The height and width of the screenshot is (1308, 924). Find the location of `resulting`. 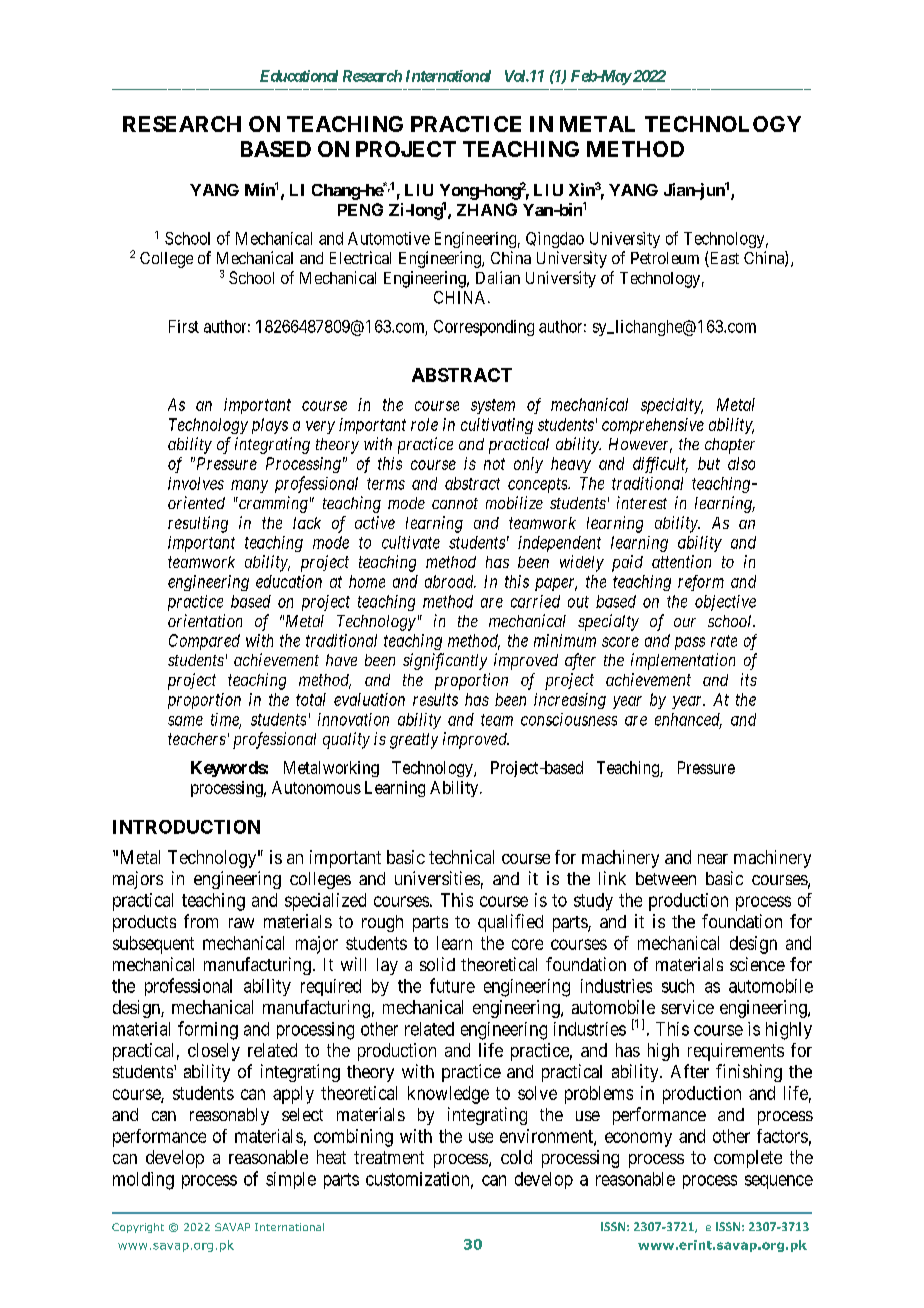

resulting is located at coordinates (198, 524).
